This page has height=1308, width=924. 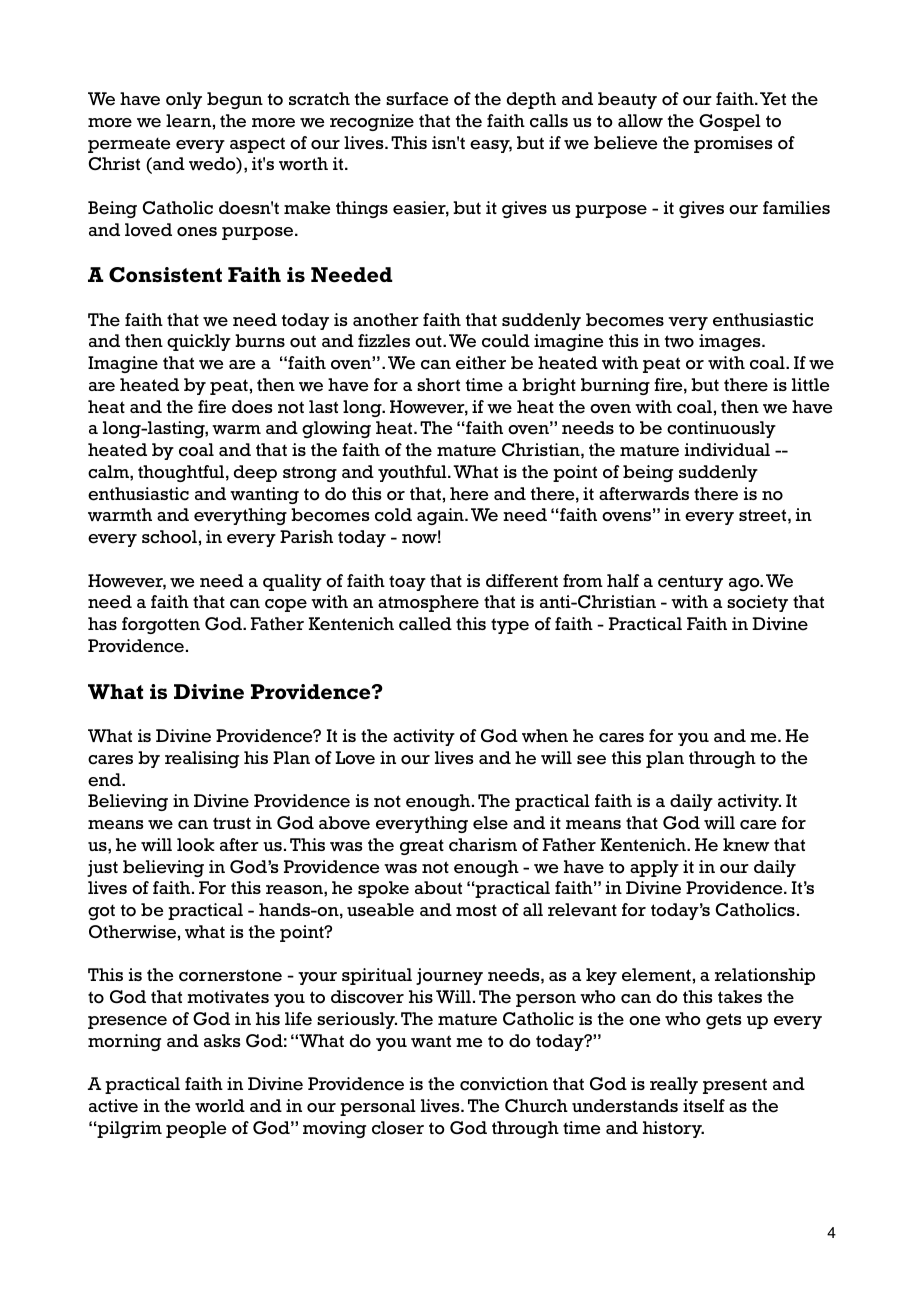 I want to click on charism, so click(x=483, y=845).
